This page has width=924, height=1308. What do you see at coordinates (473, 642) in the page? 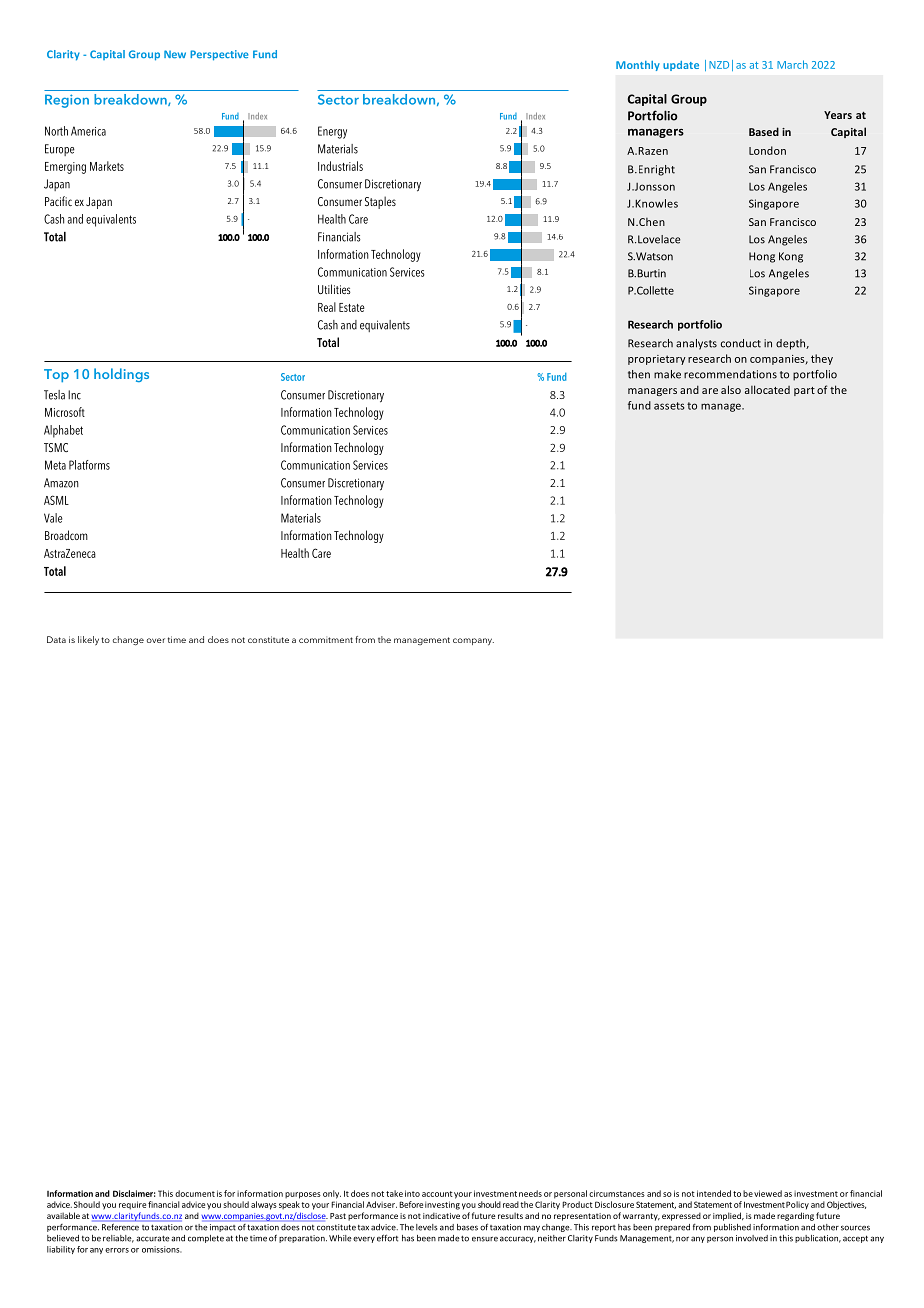
I see `company` at bounding box center [473, 642].
